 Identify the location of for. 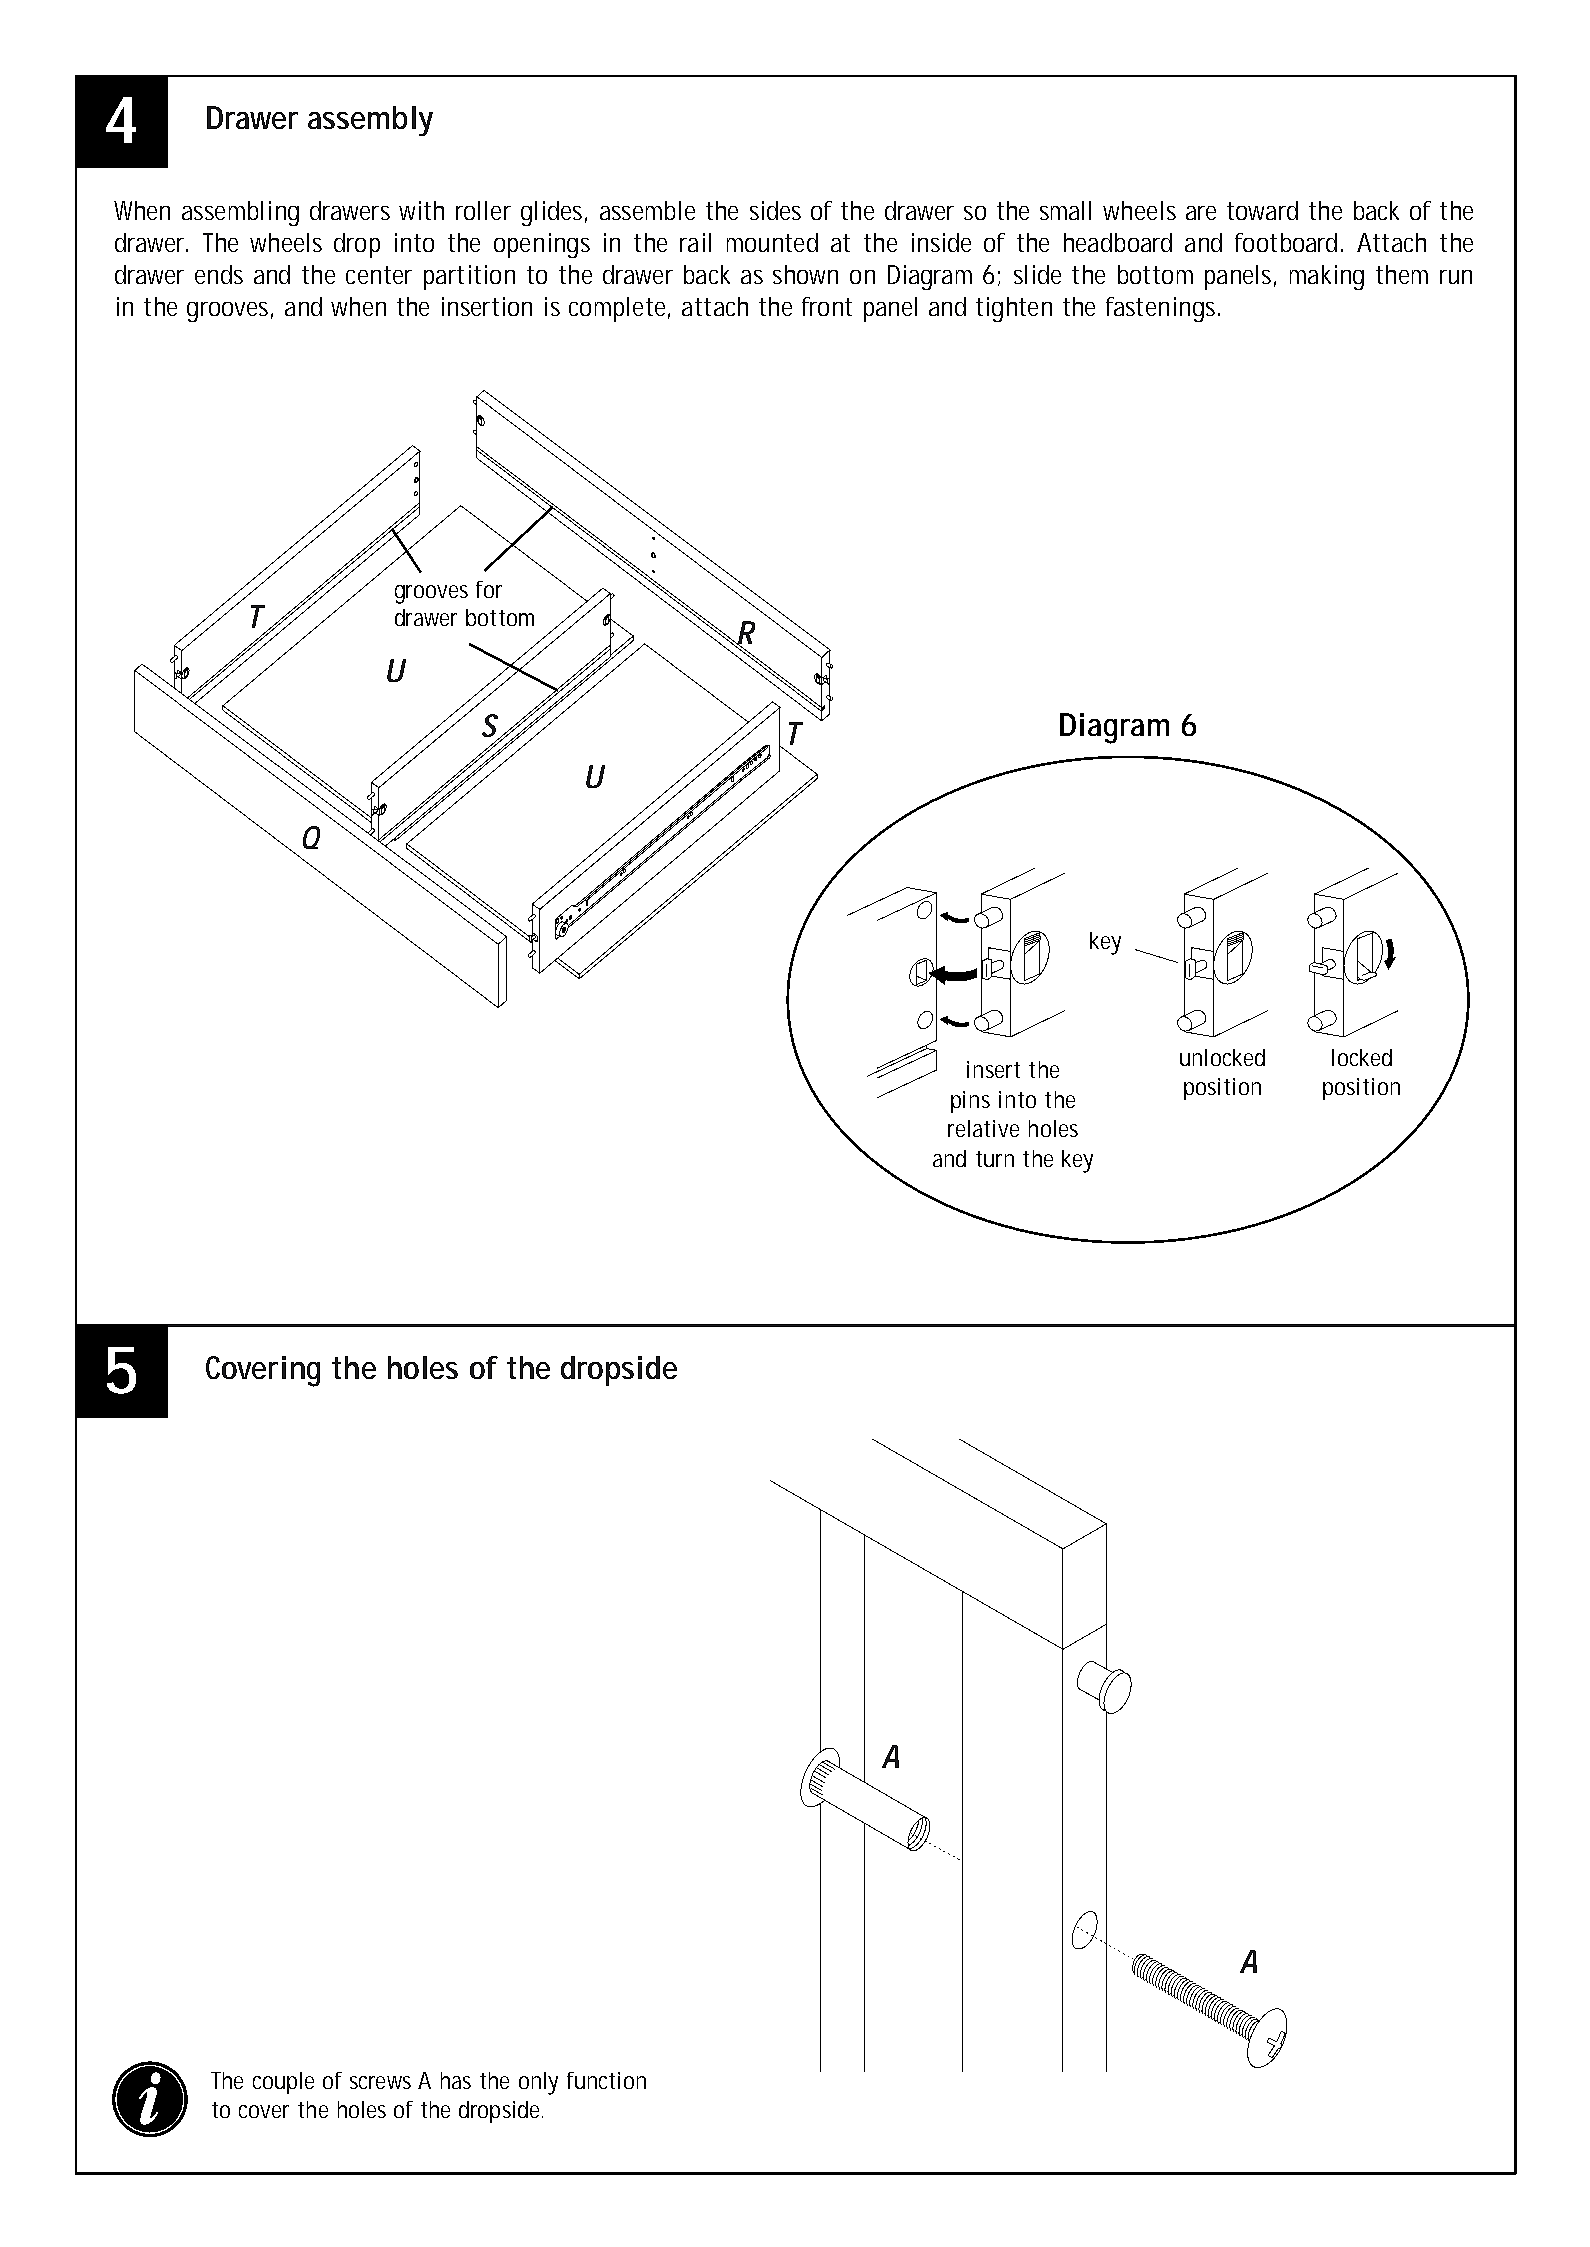
(489, 589).
